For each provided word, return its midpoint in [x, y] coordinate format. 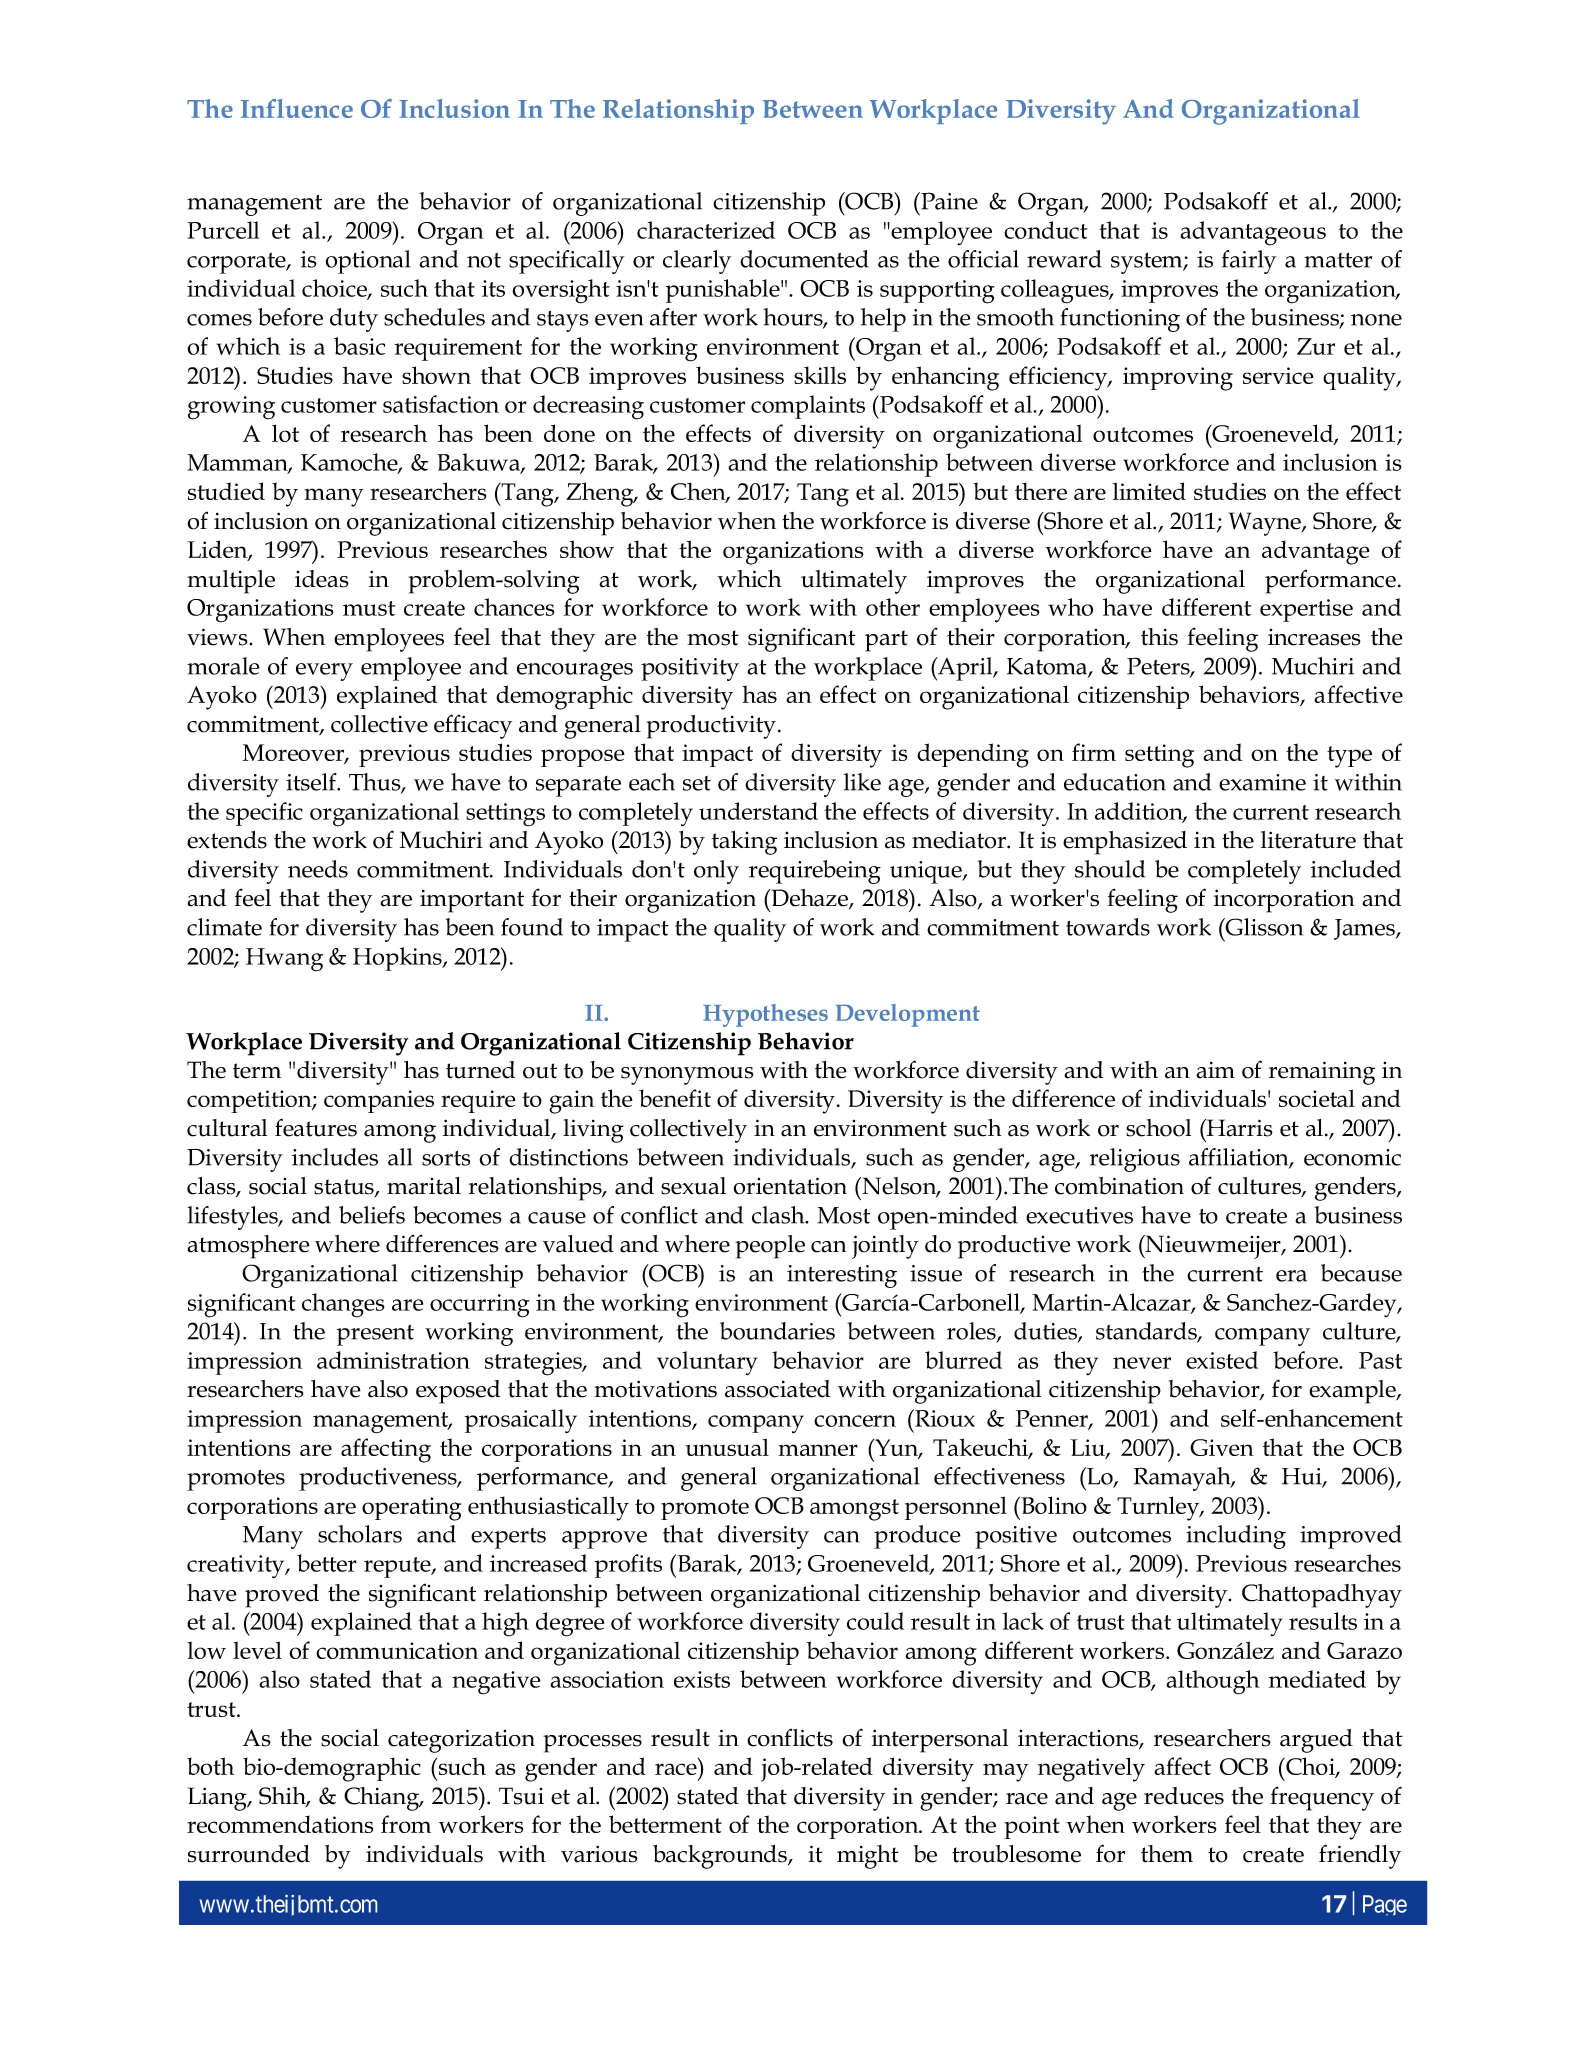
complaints [808, 407]
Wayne [1266, 524]
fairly [1249, 262]
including [1236, 1537]
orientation [790, 1186]
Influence [297, 108]
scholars [360, 1534]
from [406, 1824]
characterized [706, 230]
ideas [322, 579]
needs [318, 869]
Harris [1238, 1128]
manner [818, 1450]
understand [758, 811]
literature [1308, 840]
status [345, 1188]
